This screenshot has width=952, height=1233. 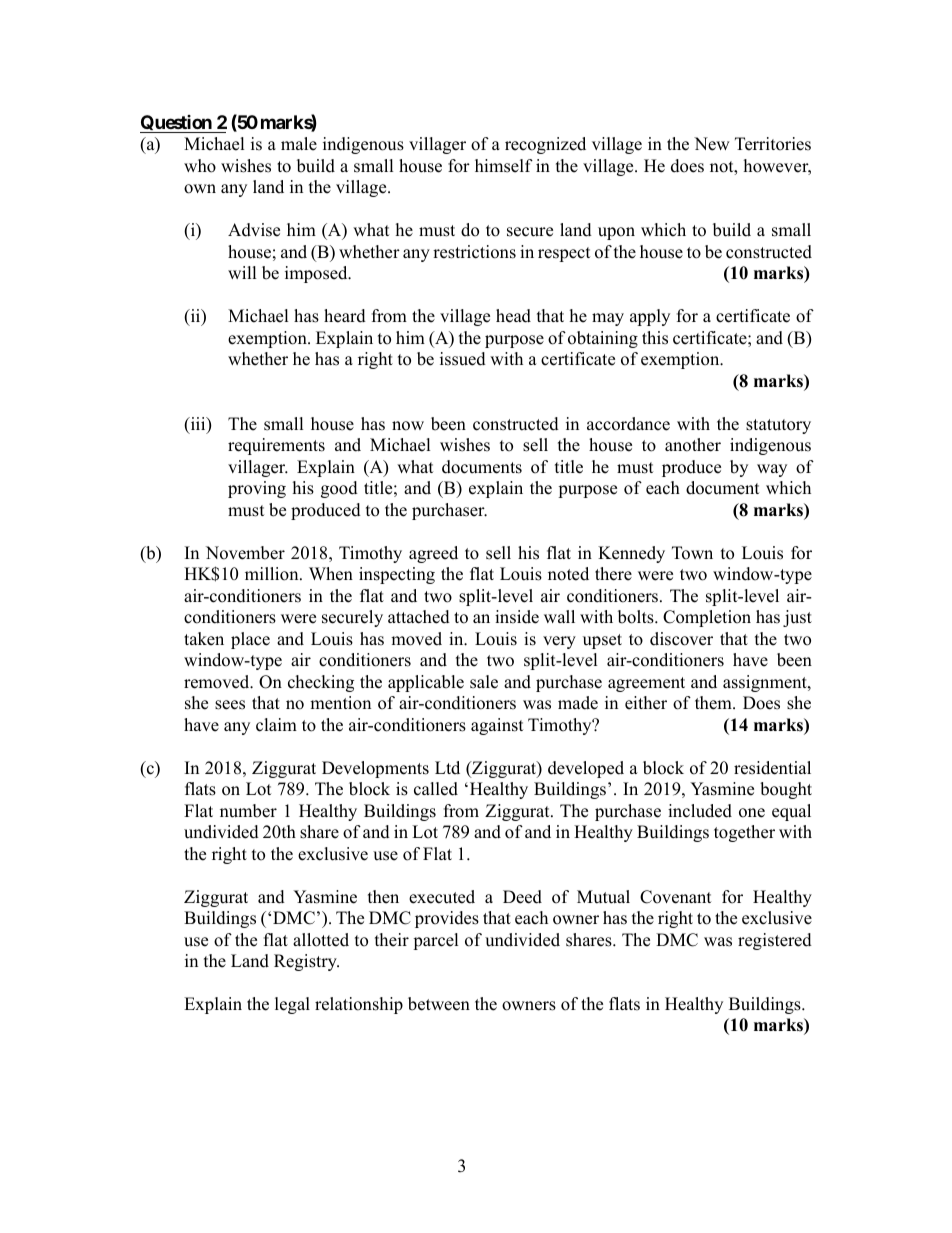 I want to click on New, so click(x=712, y=144).
